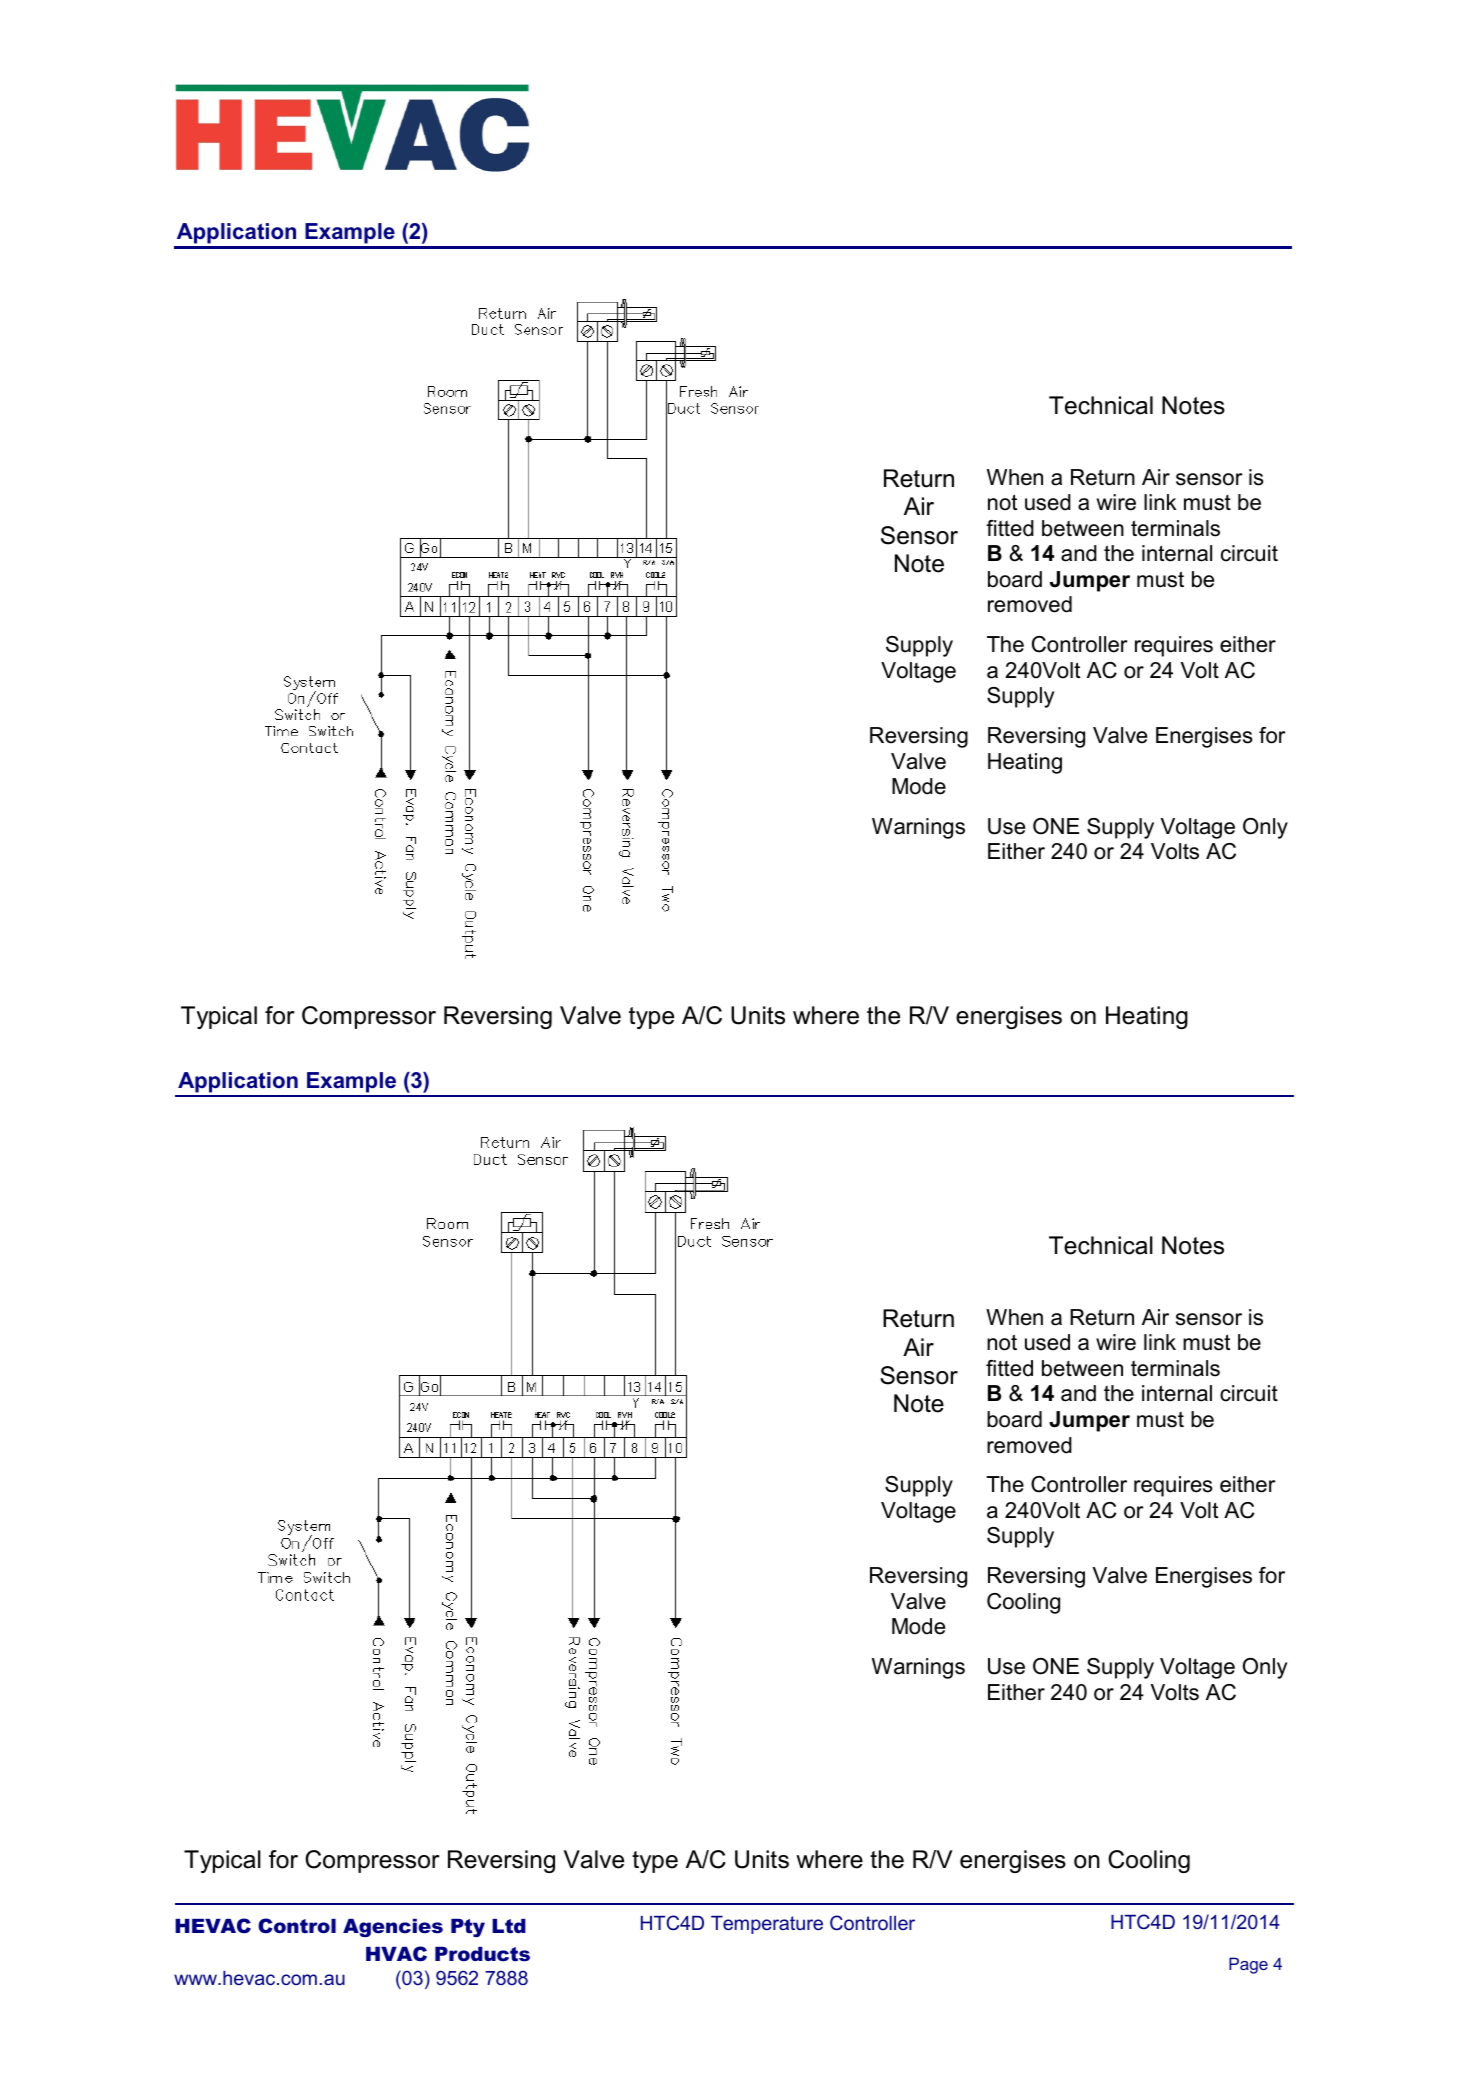  I want to click on HVAC, so click(396, 1954).
